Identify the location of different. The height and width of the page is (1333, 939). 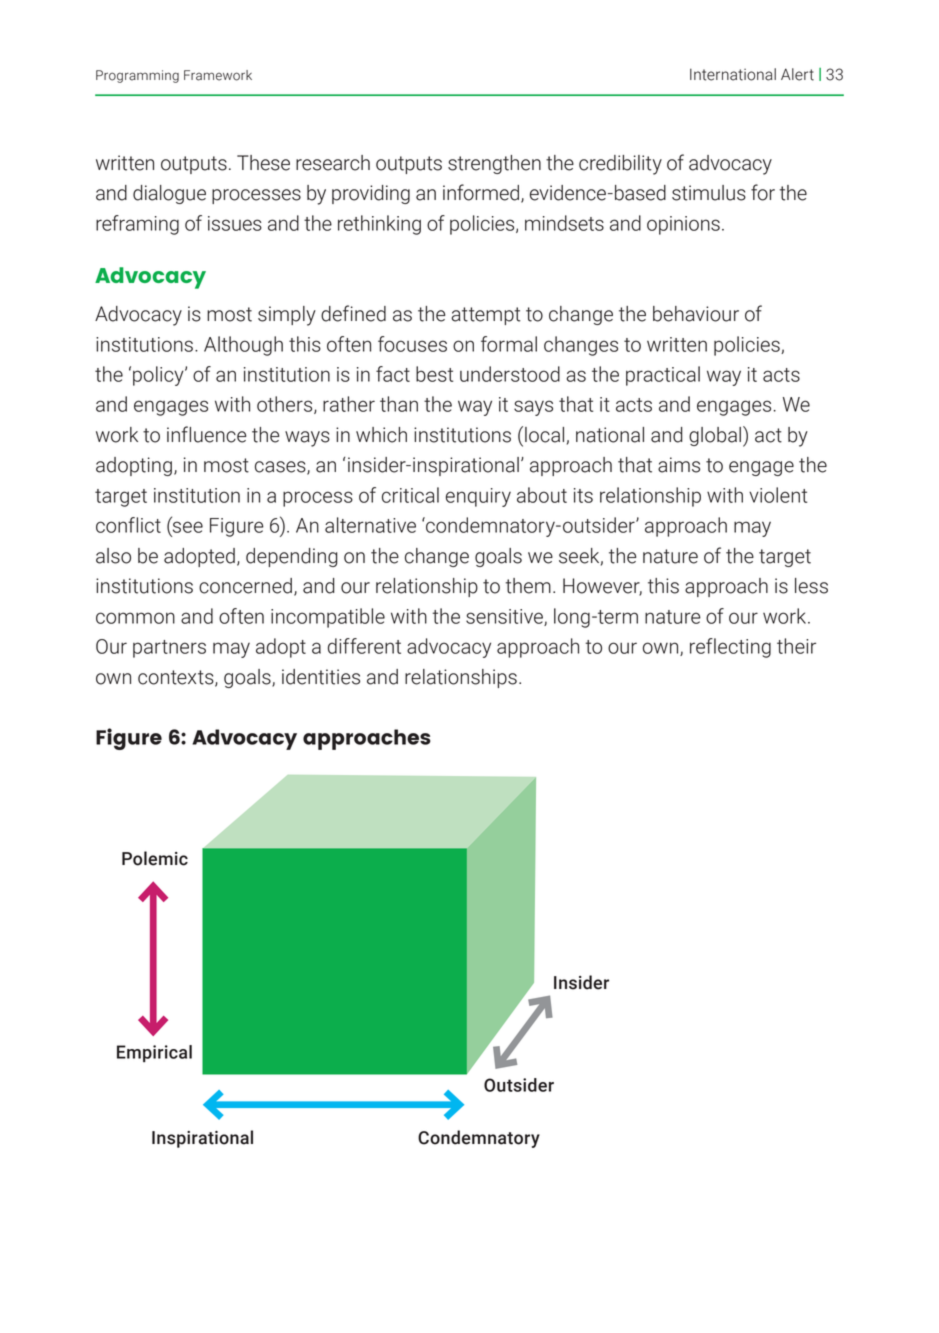
(364, 646).
